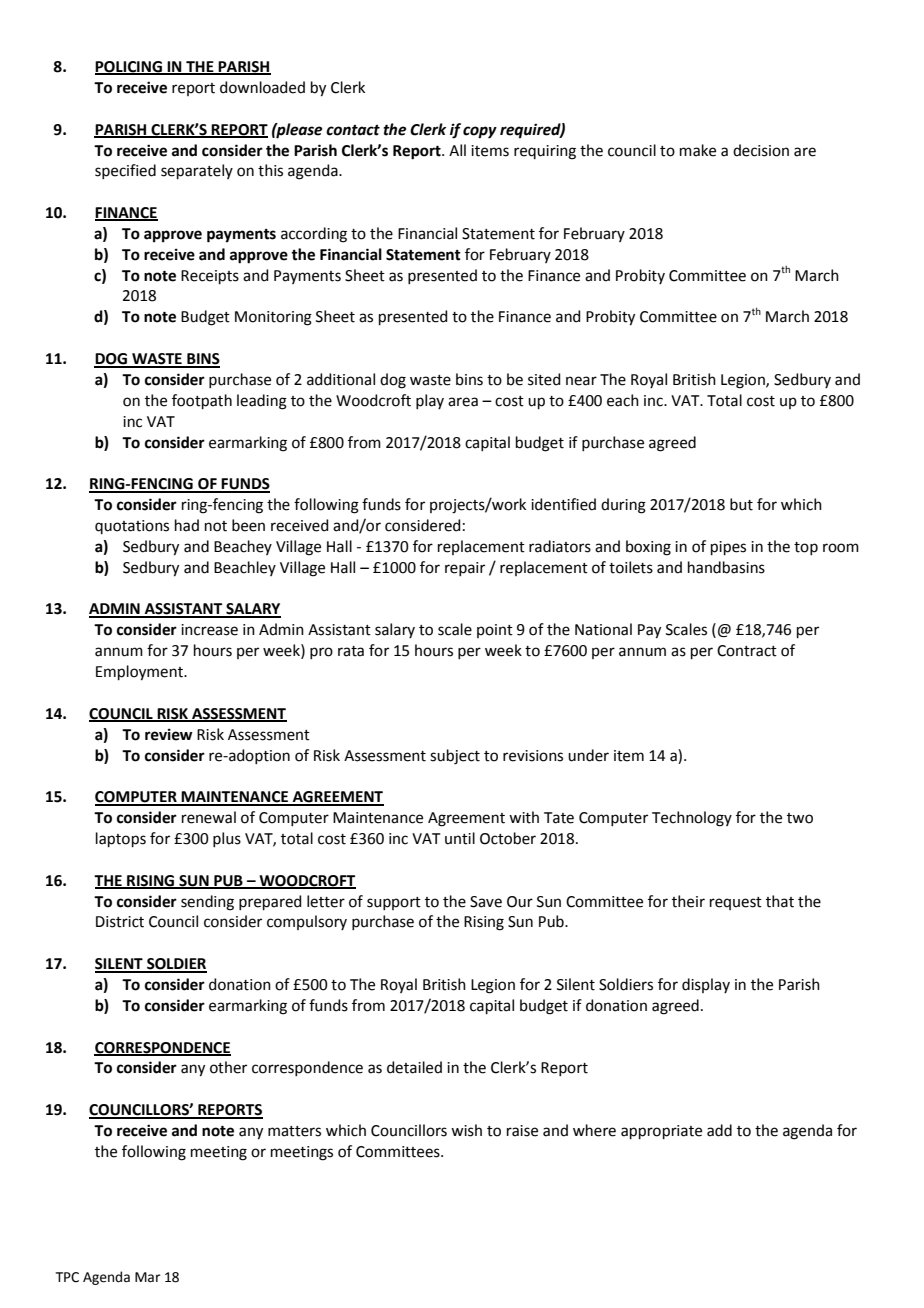 This screenshot has width=924, height=1308. I want to click on request, so click(736, 903).
